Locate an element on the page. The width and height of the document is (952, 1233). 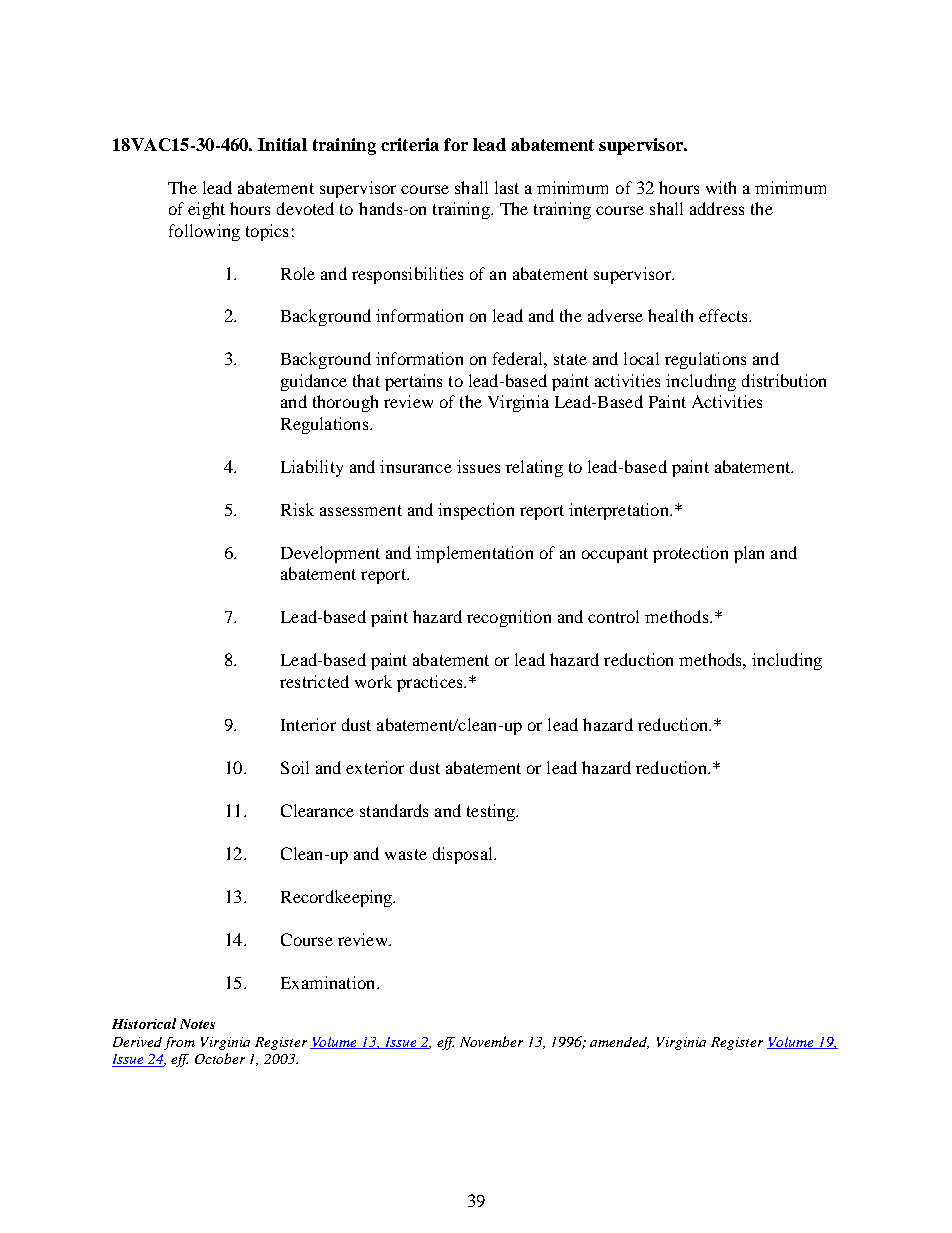
eight is located at coordinates (206, 210).
